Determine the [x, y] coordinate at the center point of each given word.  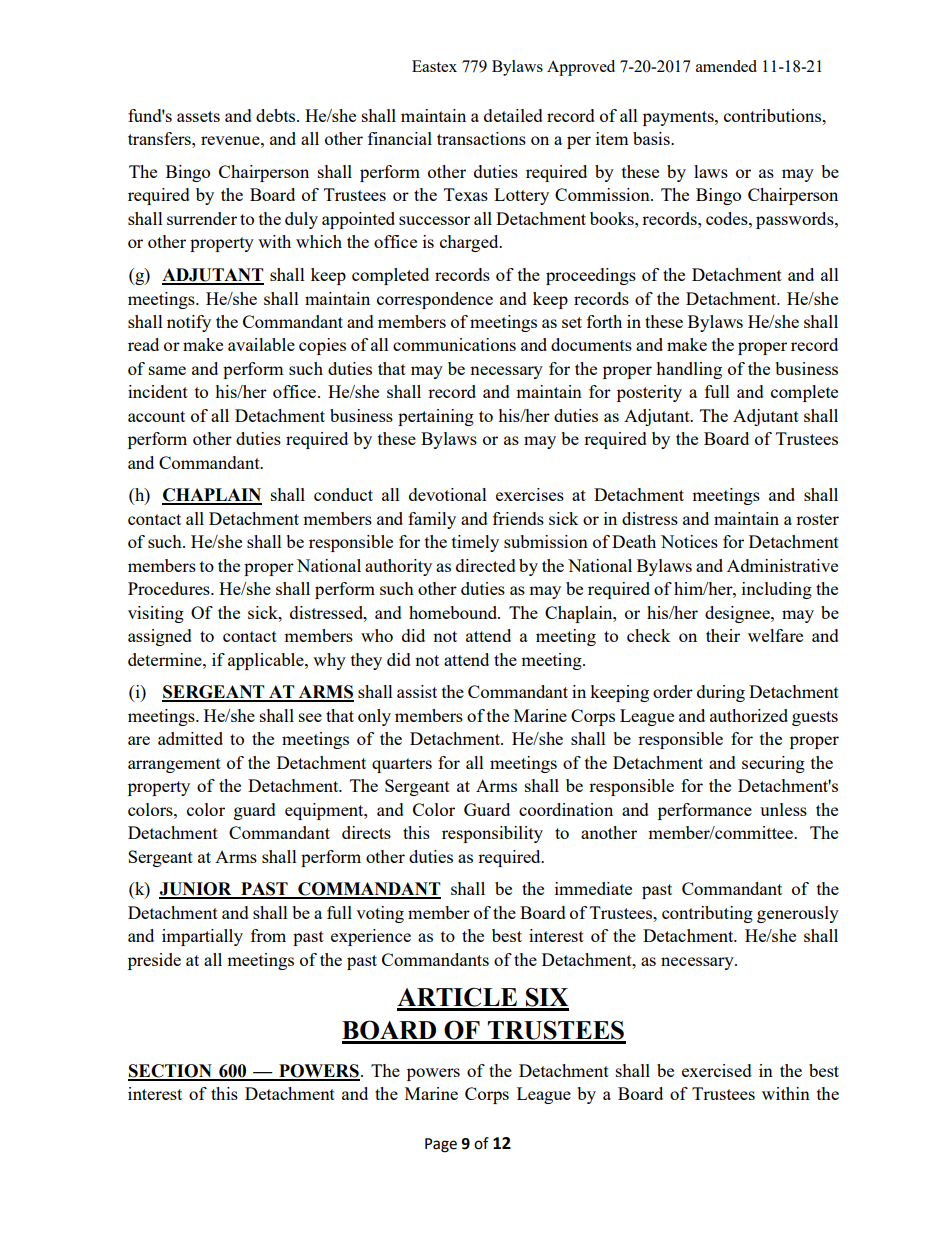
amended [726, 66]
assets [198, 116]
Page [441, 1145]
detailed [513, 115]
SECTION [171, 1072]
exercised [717, 1070]
